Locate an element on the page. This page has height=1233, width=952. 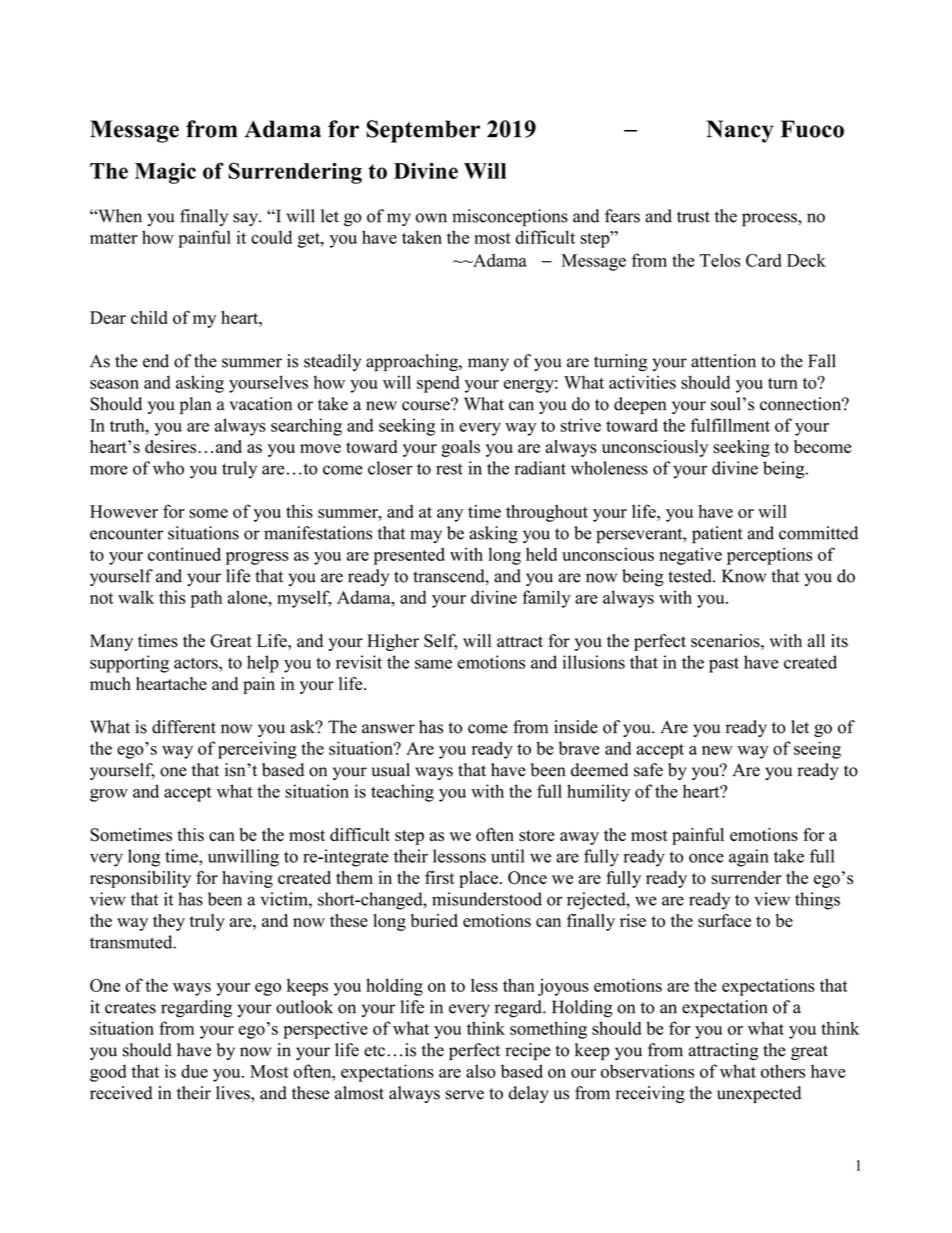
goals is located at coordinates (461, 448).
